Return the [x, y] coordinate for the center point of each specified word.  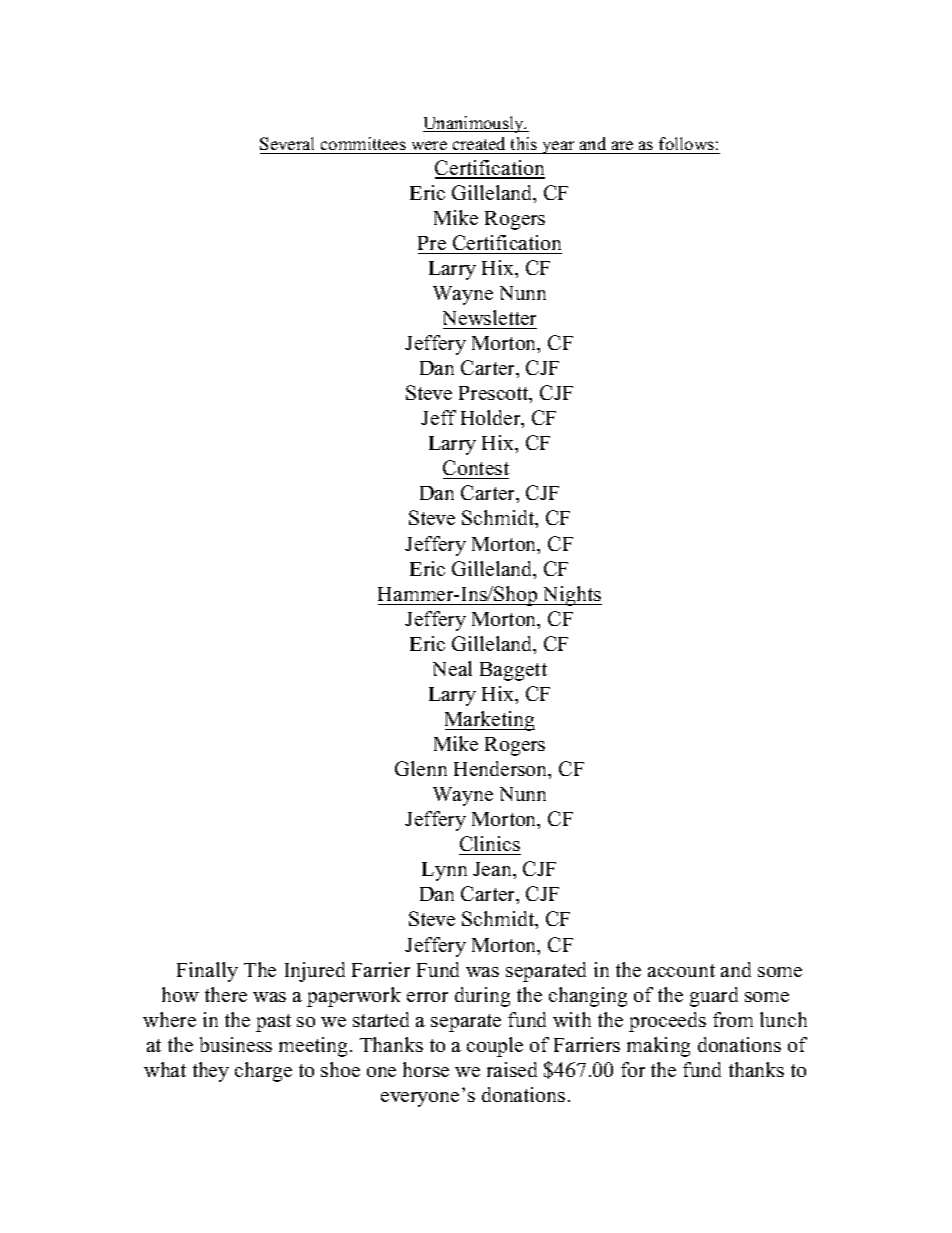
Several [287, 143]
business [236, 1044]
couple [495, 1047]
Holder [492, 419]
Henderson [502, 770]
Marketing [490, 721]
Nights [571, 596]
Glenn [421, 768]
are [622, 145]
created [479, 143]
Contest [476, 469]
